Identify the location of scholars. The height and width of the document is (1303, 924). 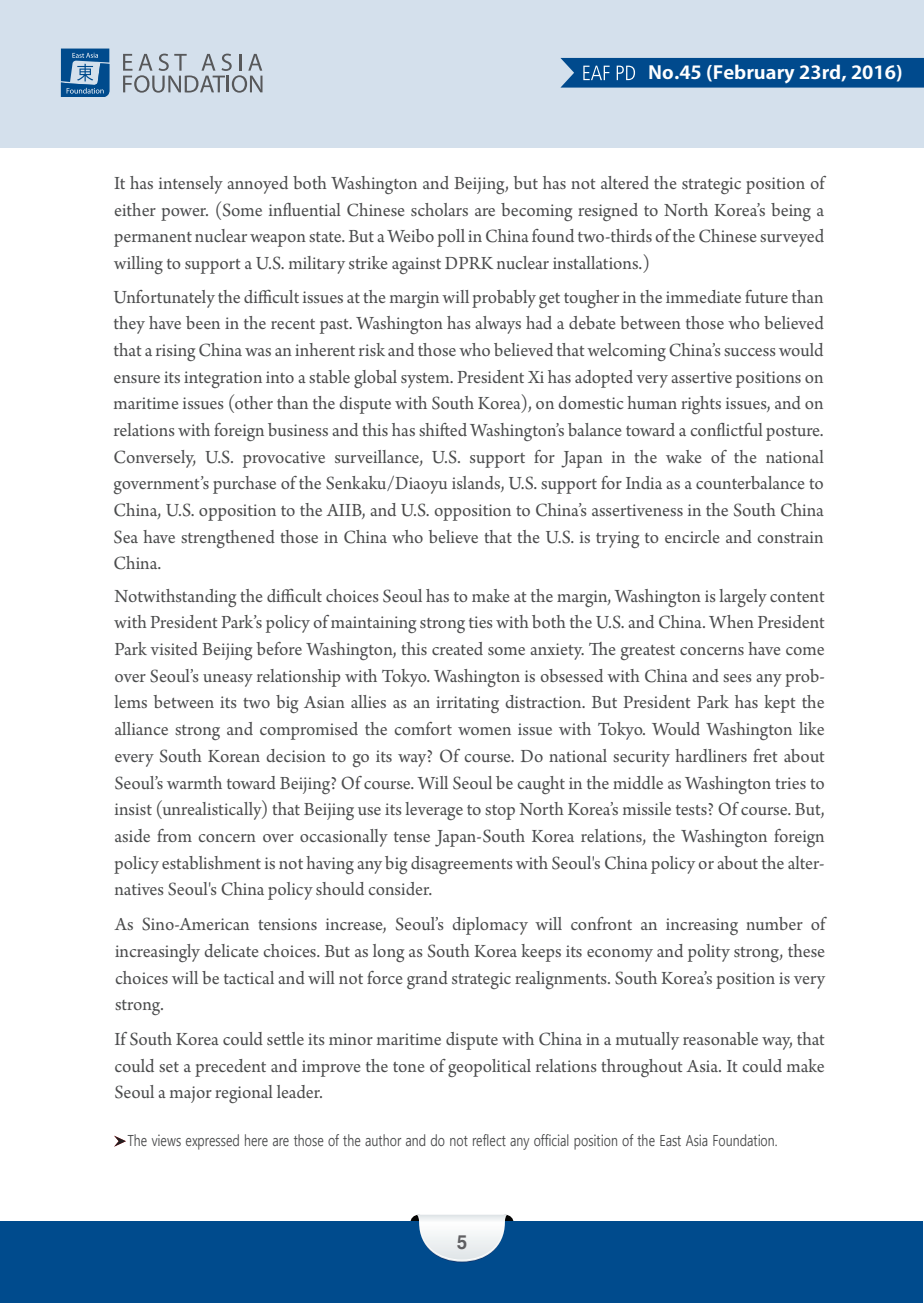
(439, 209).
